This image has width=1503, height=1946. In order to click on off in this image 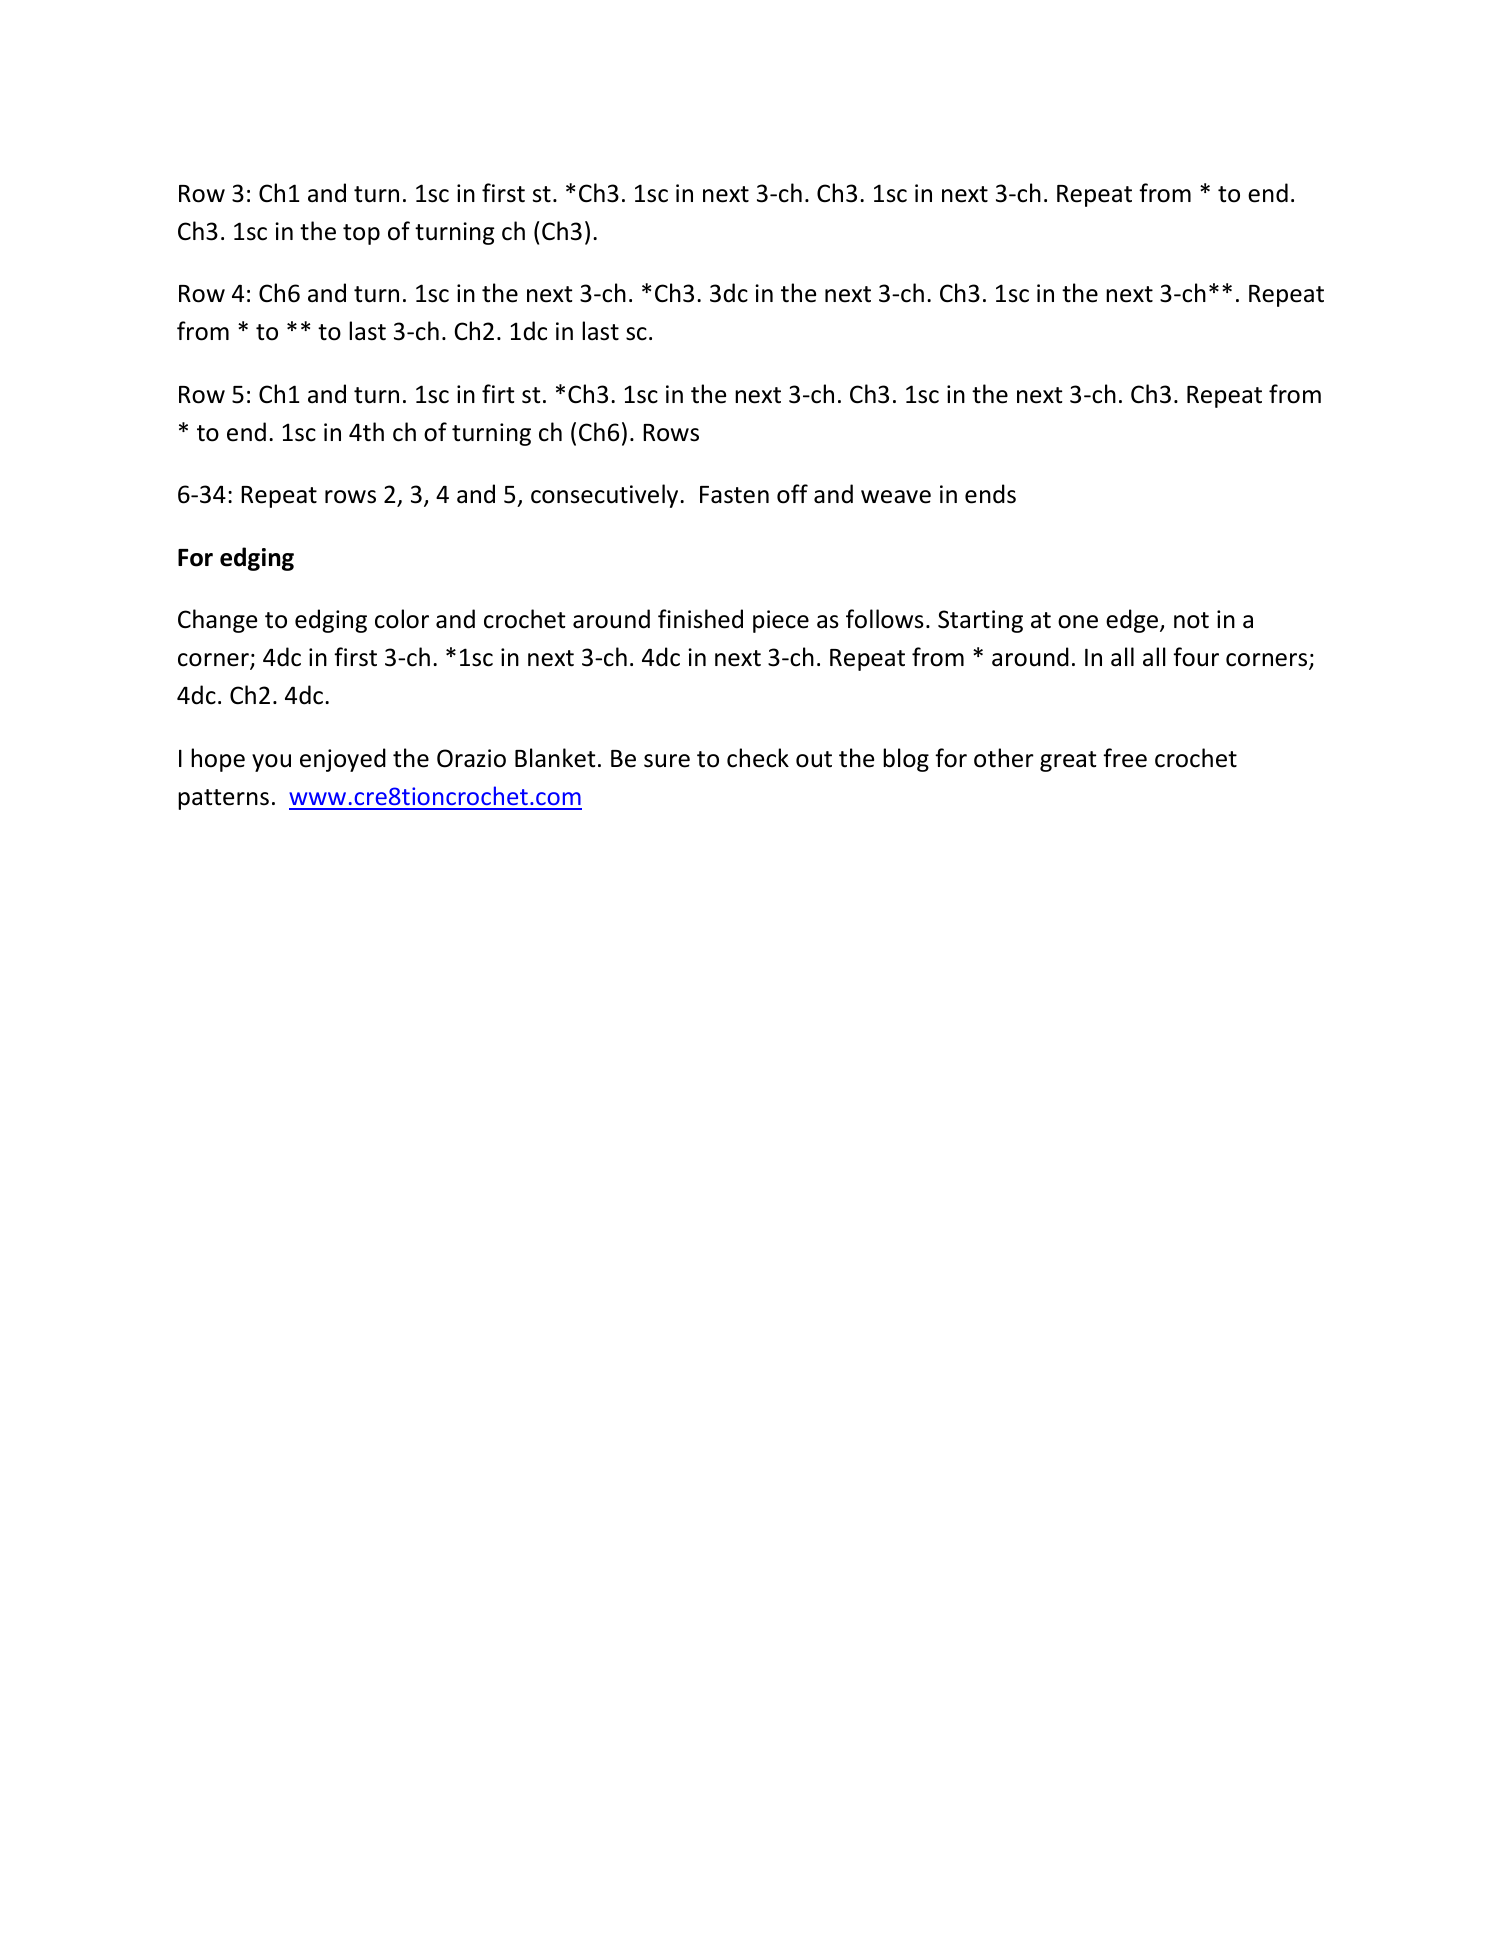, I will do `click(792, 494)`.
